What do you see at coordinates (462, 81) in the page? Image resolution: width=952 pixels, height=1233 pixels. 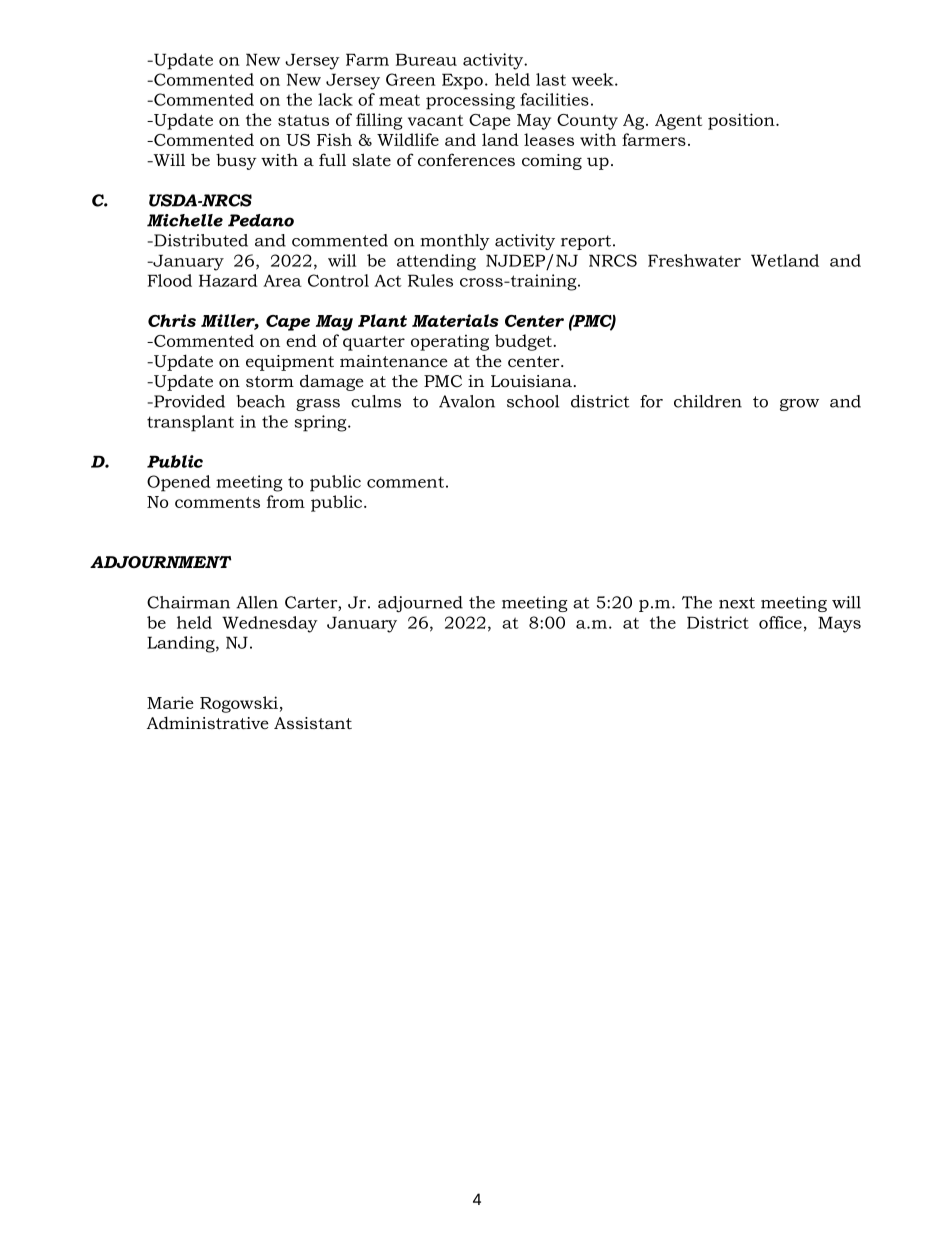 I see `Expo` at bounding box center [462, 81].
